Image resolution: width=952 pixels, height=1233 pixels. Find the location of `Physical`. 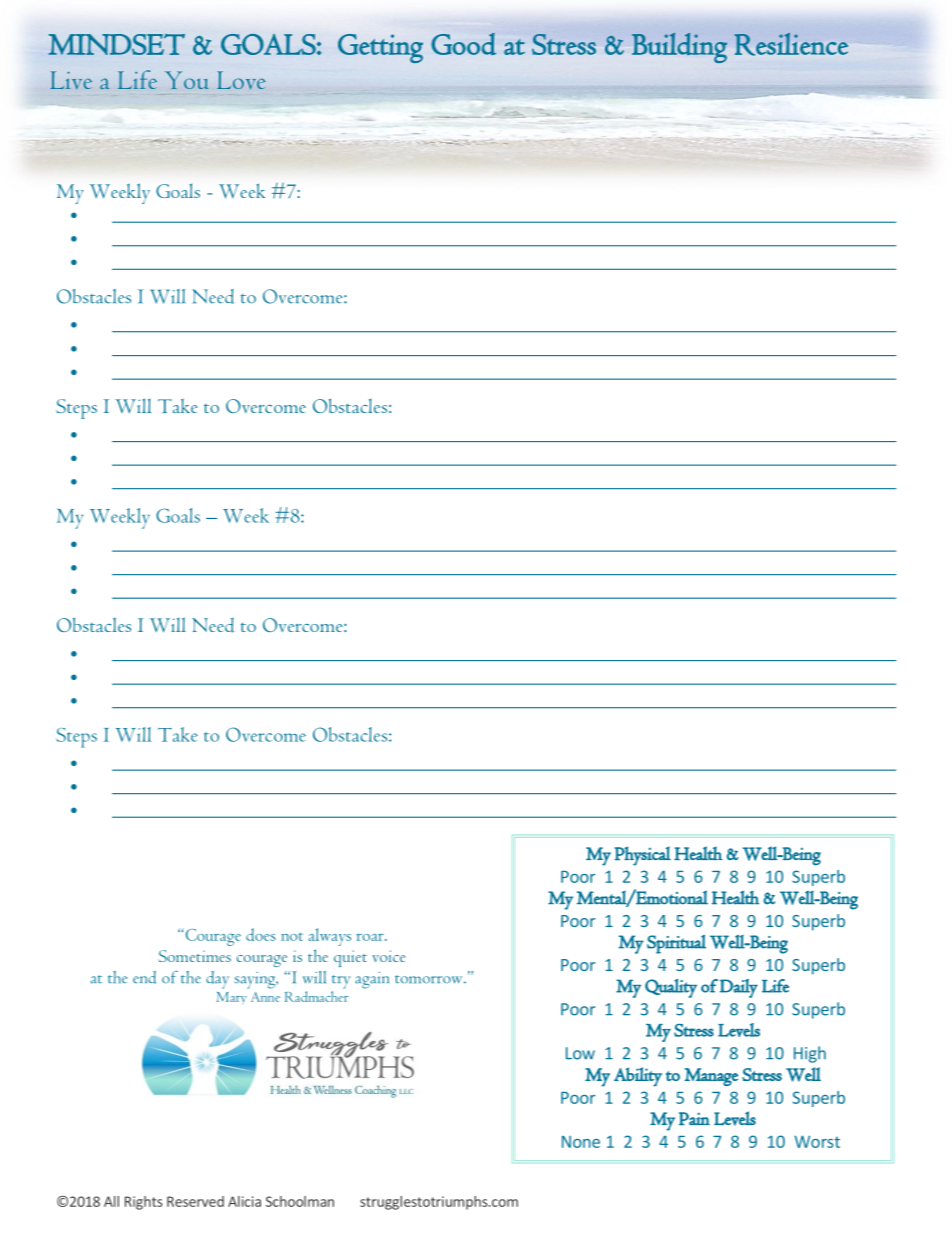

Physical is located at coordinates (643, 856).
